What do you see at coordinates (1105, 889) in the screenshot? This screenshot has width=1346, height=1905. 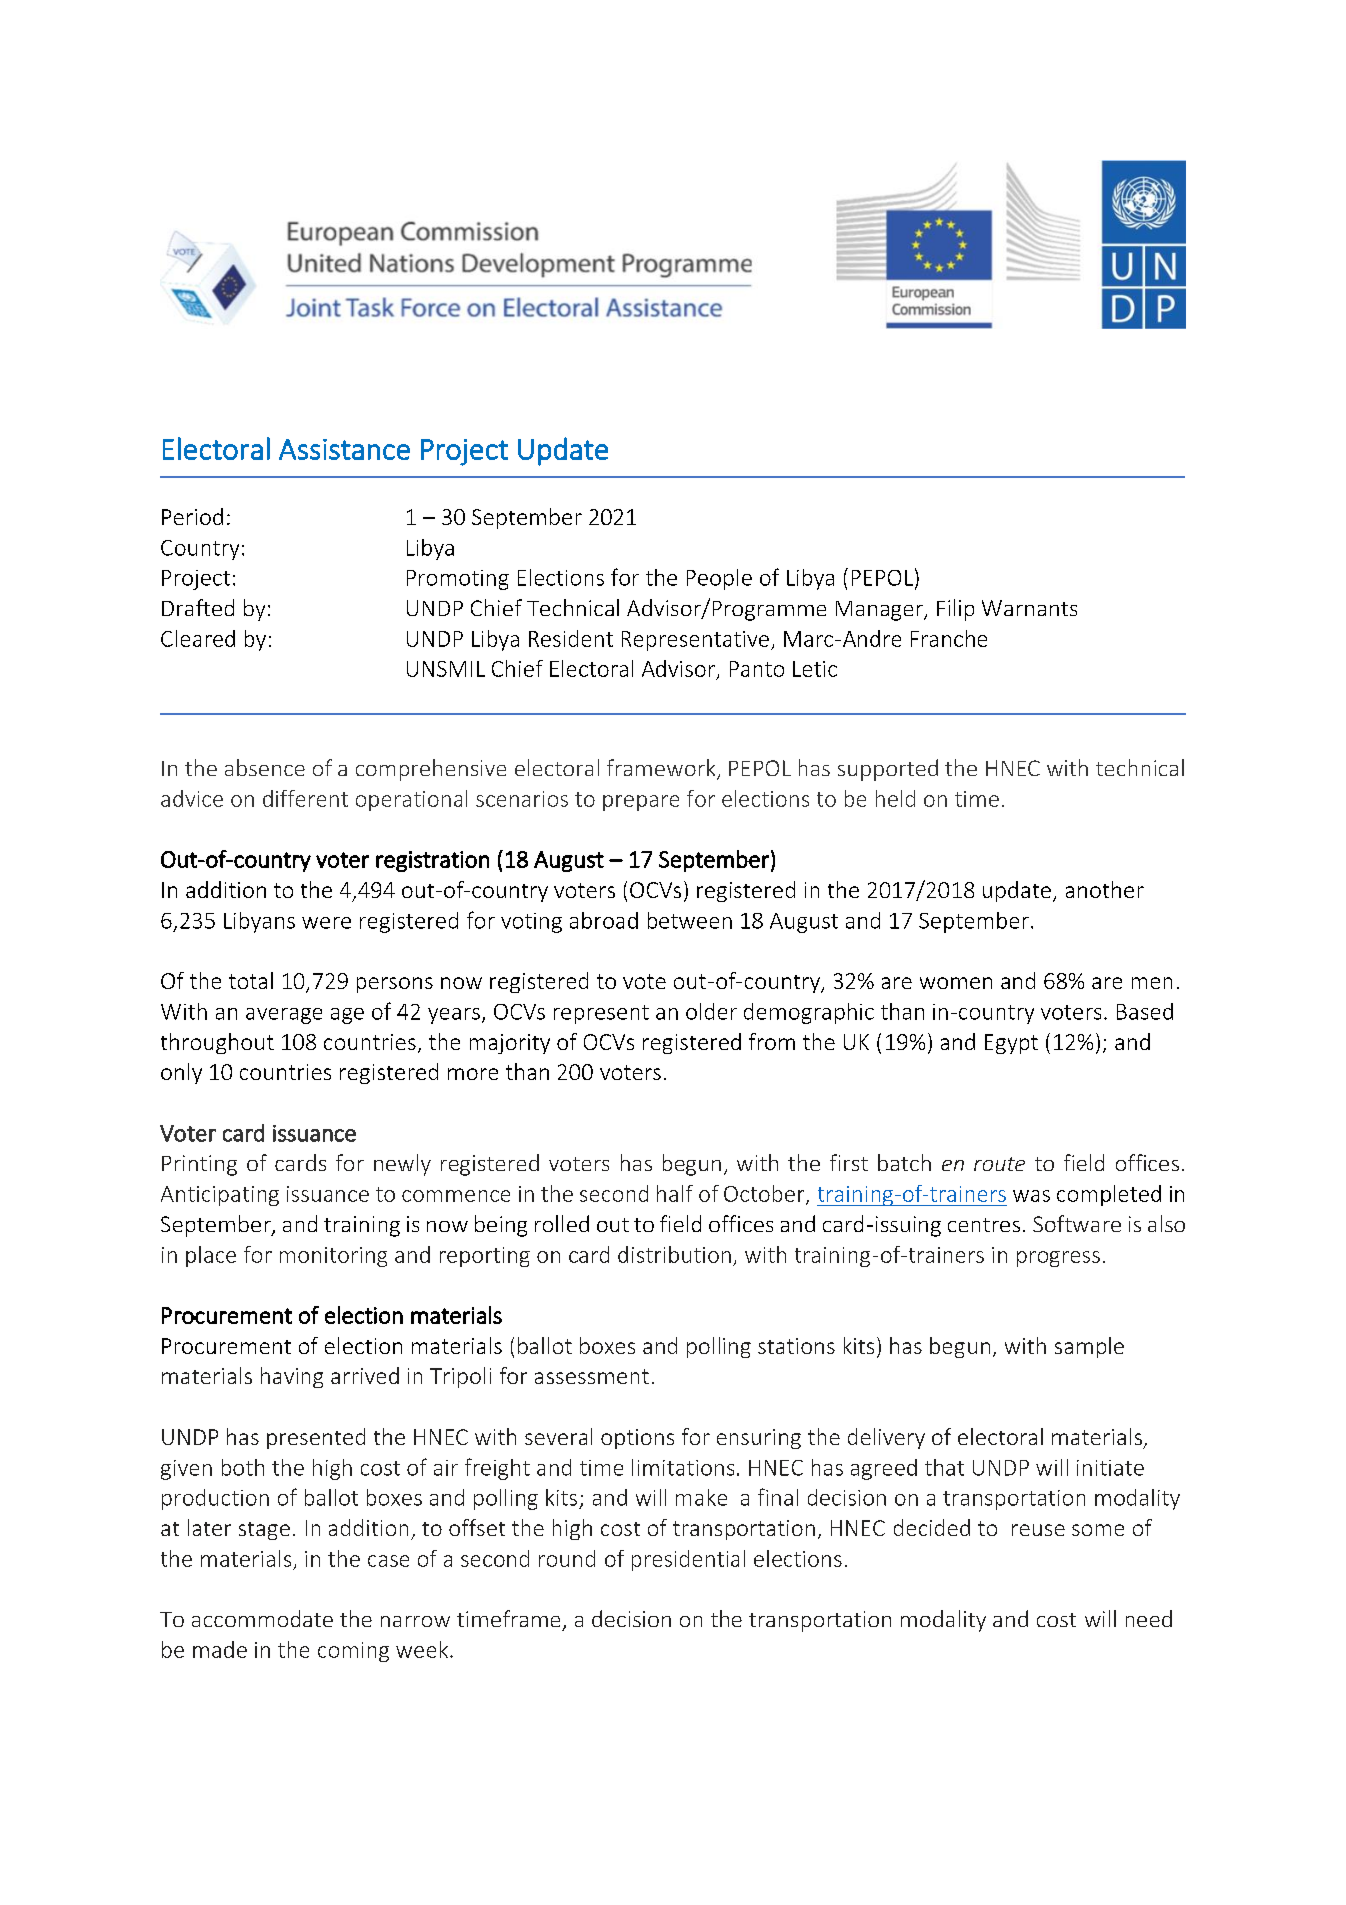 I see `another` at bounding box center [1105, 889].
